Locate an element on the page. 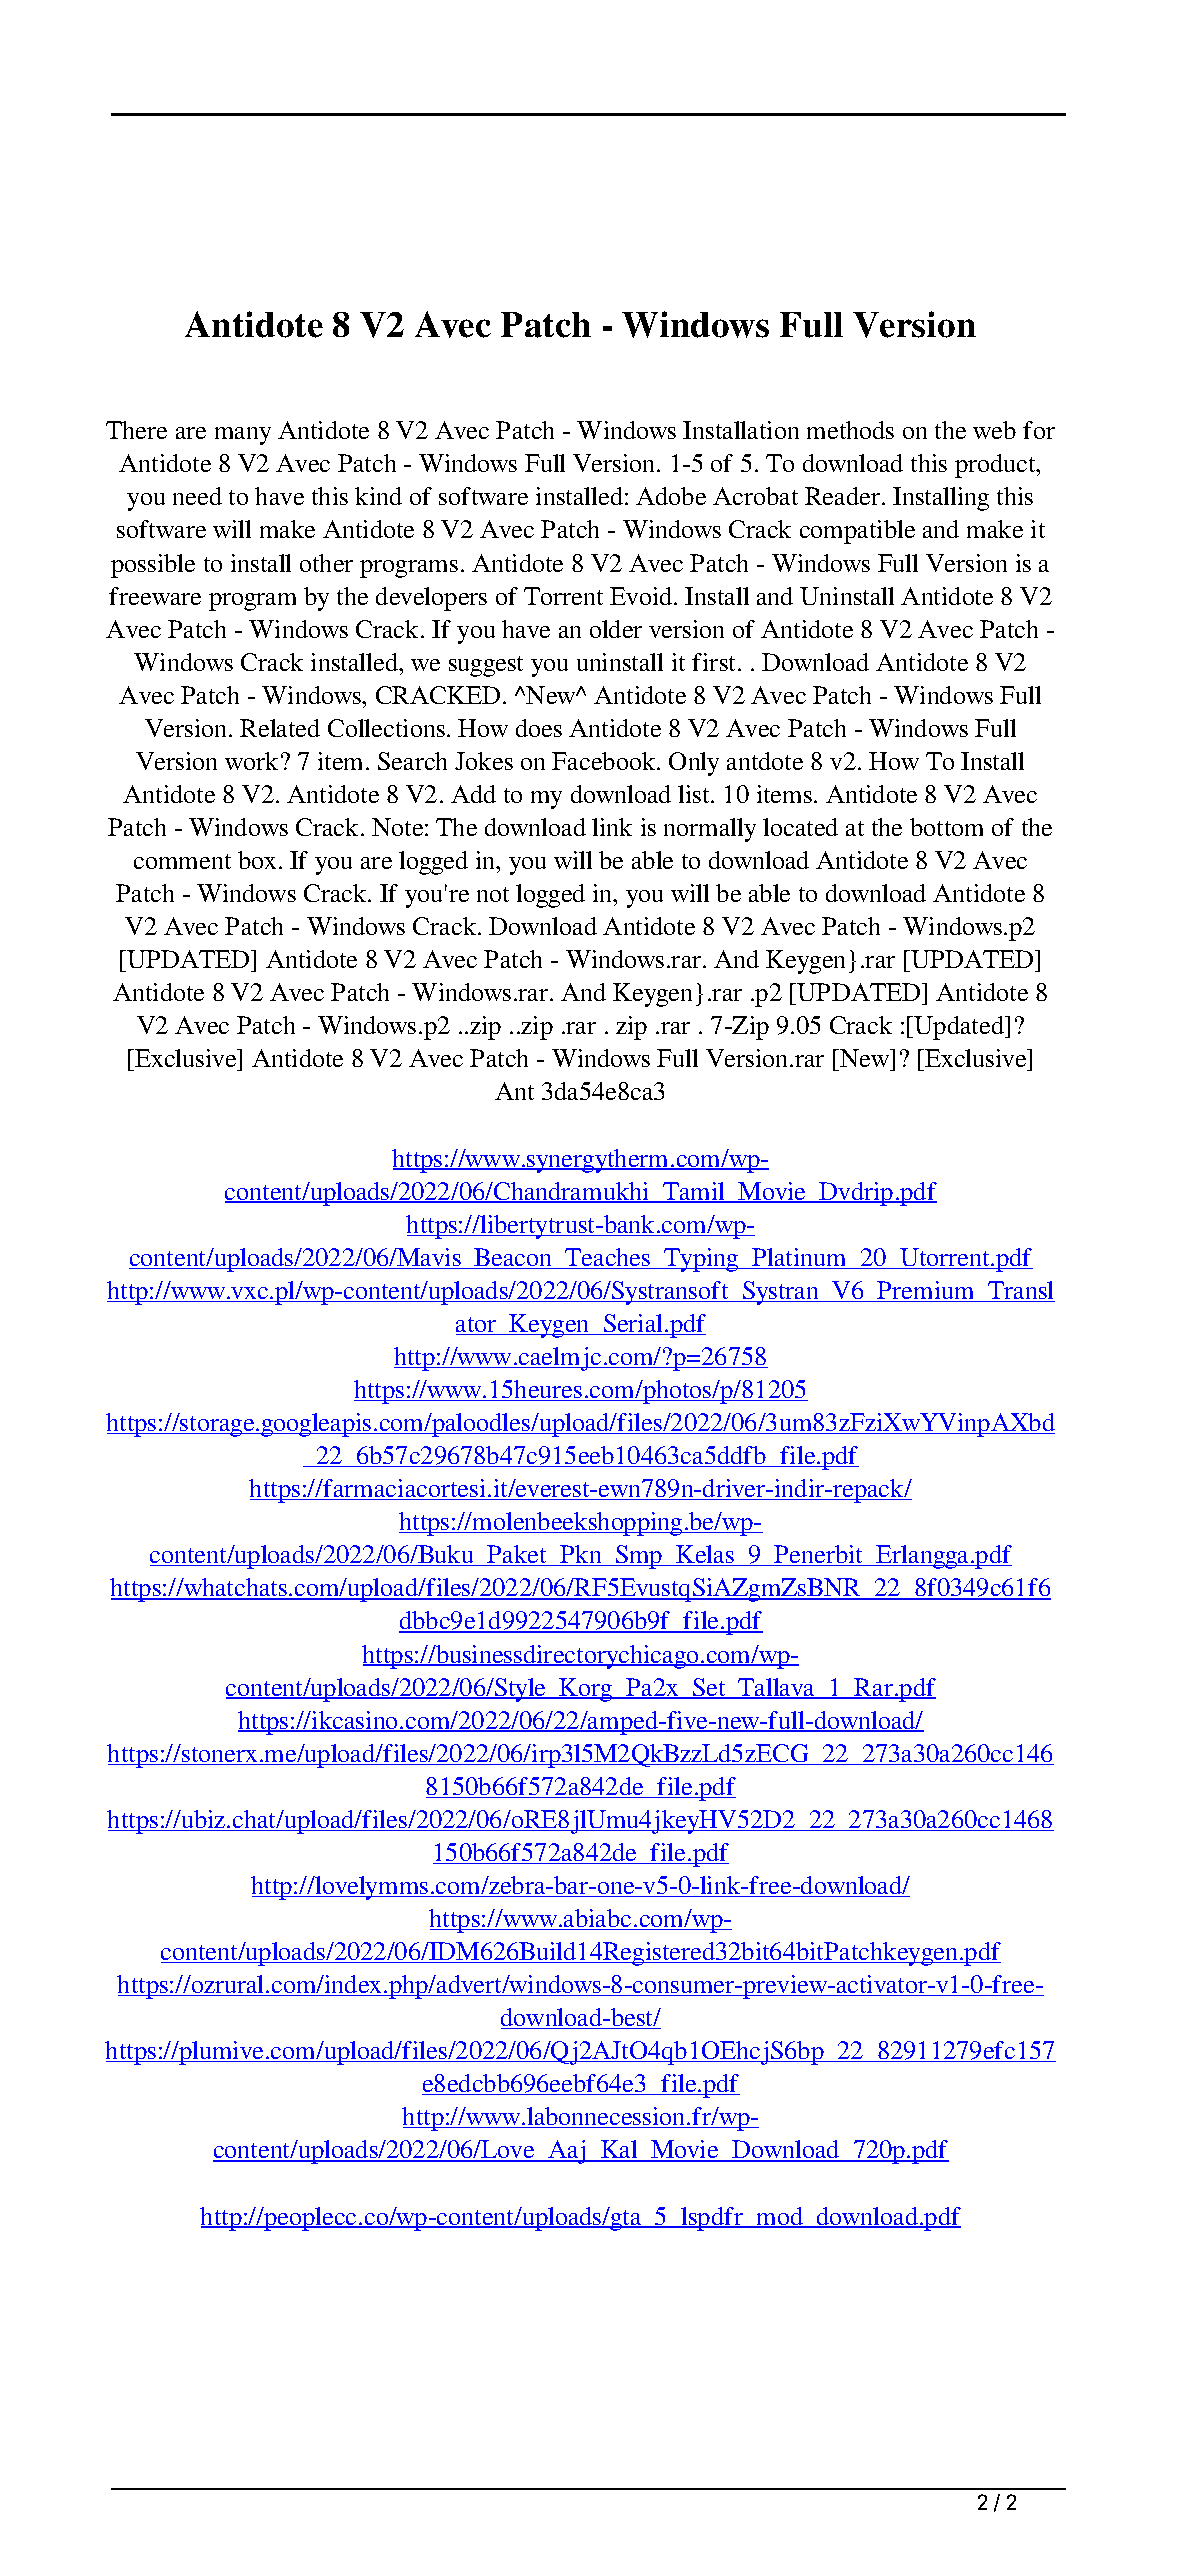 This image has width=1177, height=2564. web is located at coordinates (994, 430).
